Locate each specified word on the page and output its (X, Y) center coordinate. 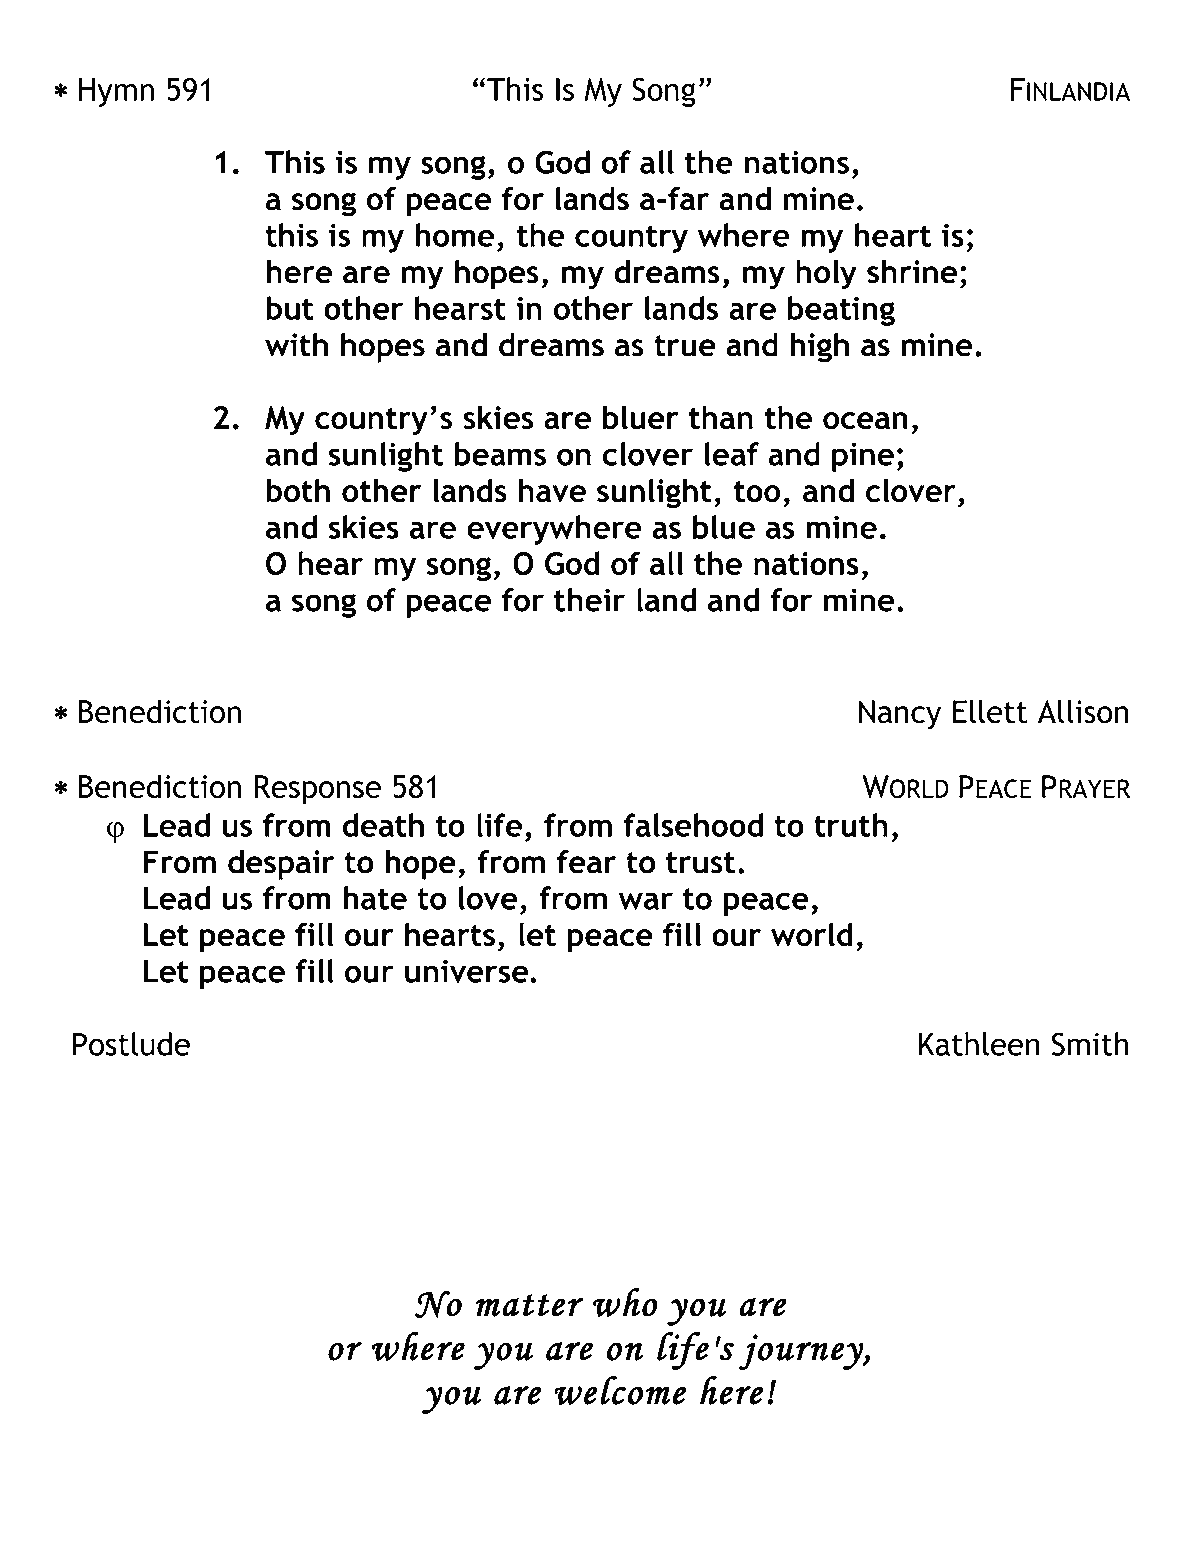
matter (529, 1305)
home (454, 235)
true (685, 346)
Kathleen (979, 1044)
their (589, 600)
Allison (1083, 711)
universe (468, 971)
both (298, 490)
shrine (912, 271)
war (645, 901)
